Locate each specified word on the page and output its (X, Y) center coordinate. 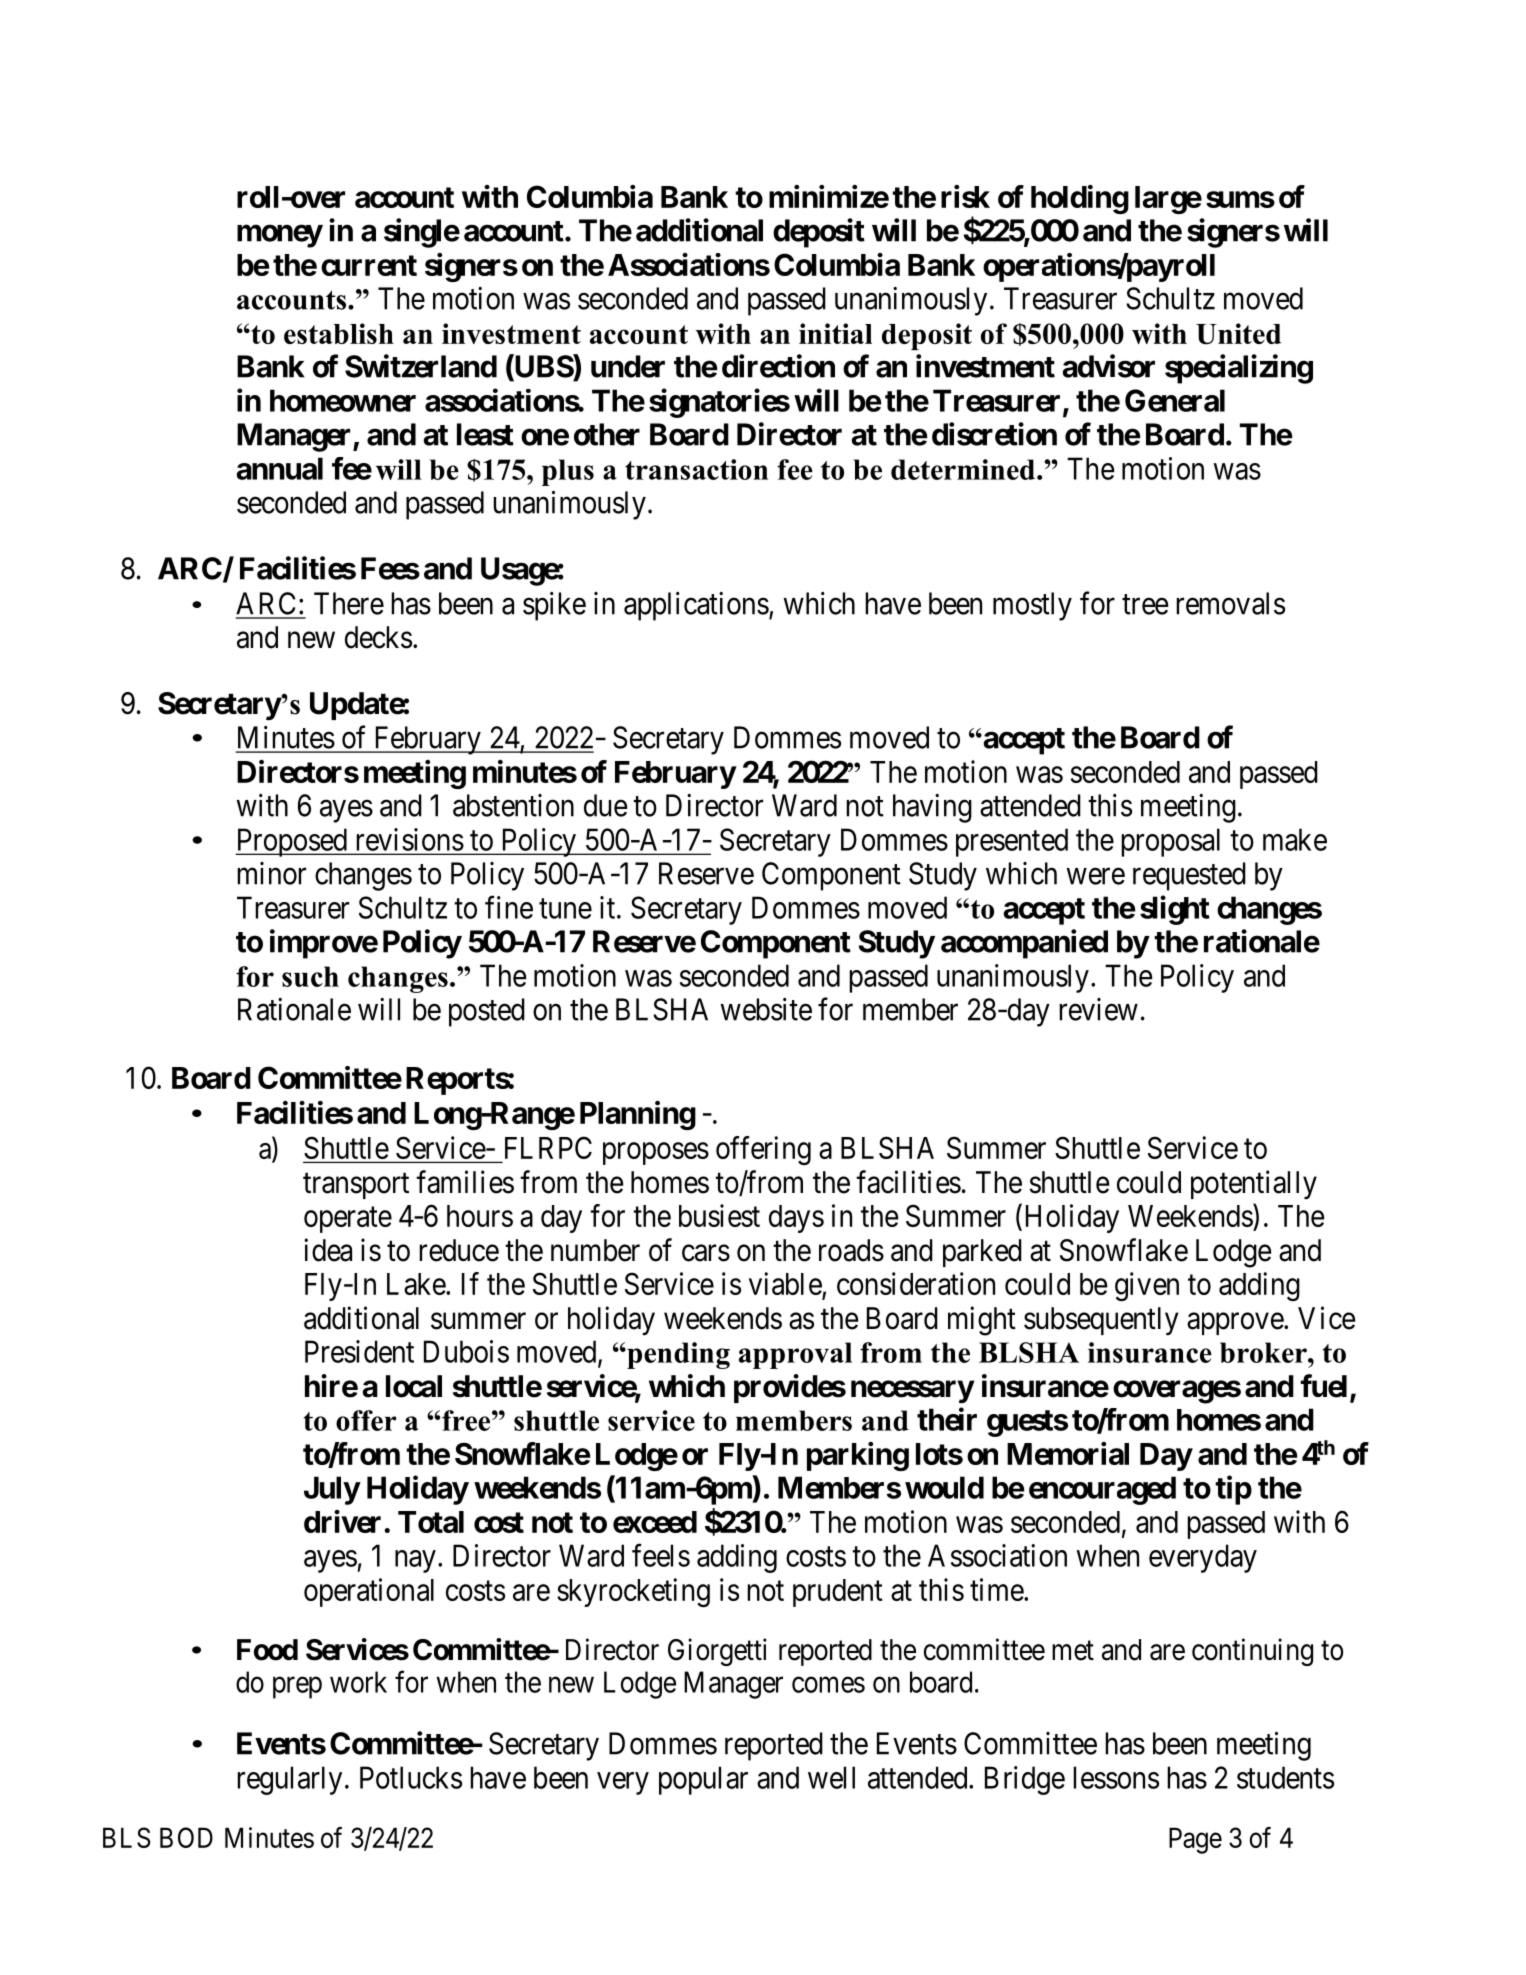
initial (835, 333)
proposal (1170, 842)
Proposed (292, 842)
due (606, 805)
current (369, 265)
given (1147, 1286)
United (1238, 334)
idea (328, 1250)
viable (786, 1285)
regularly (289, 1780)
